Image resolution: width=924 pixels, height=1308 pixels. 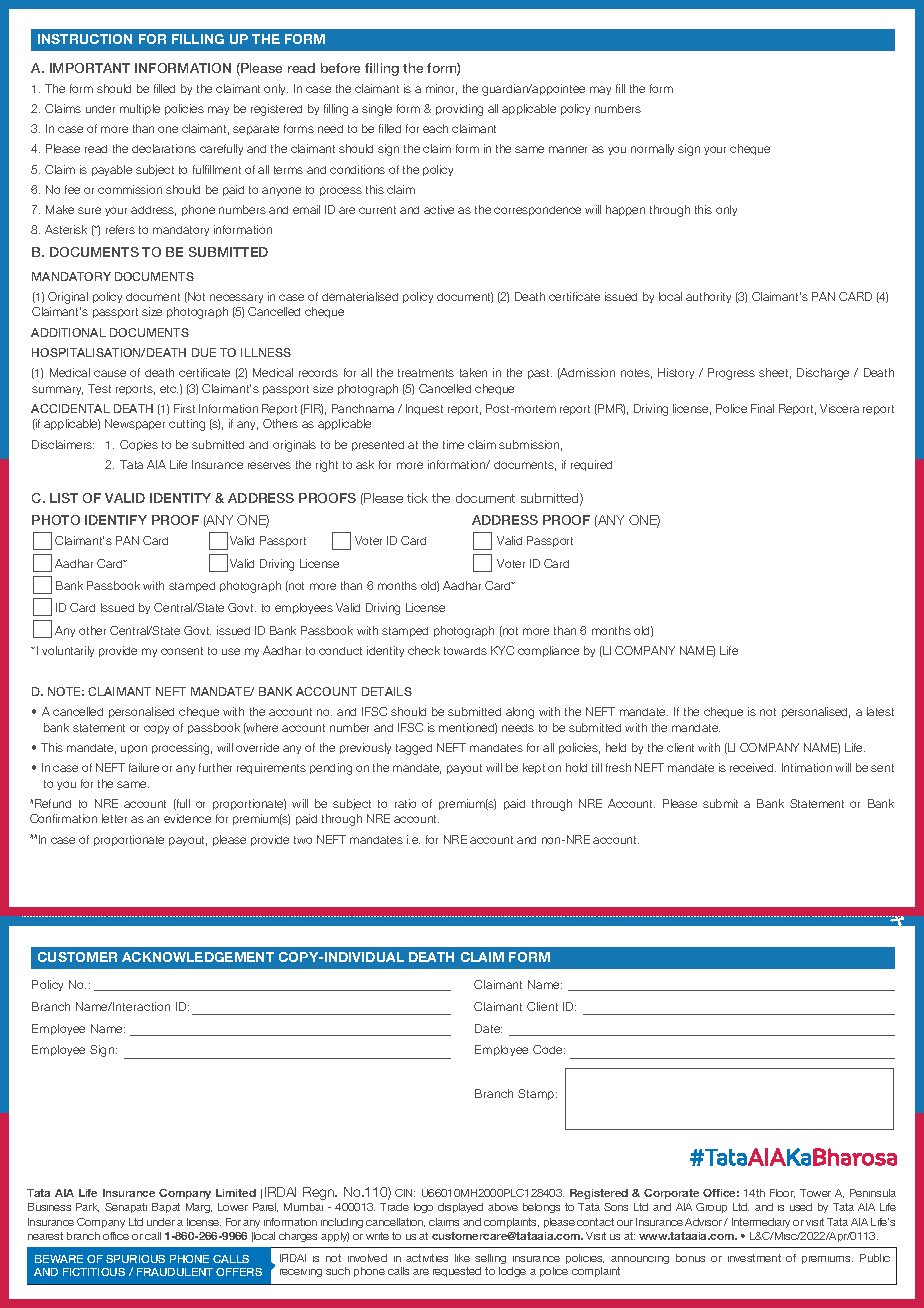 I want to click on normally, so click(x=652, y=149).
